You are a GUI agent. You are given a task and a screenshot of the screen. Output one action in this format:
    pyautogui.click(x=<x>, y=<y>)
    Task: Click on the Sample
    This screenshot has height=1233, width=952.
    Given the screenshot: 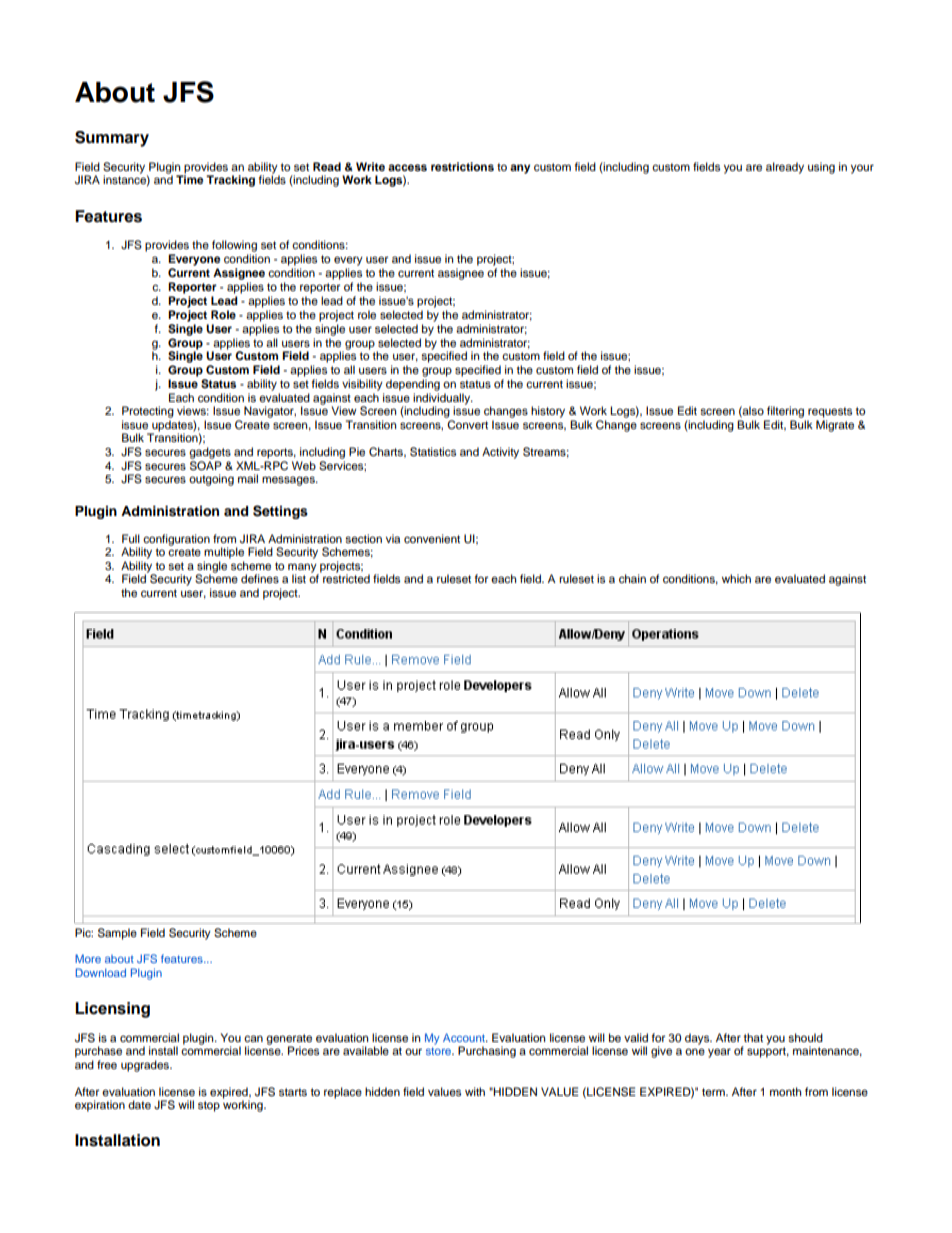 What is the action you would take?
    pyautogui.click(x=117, y=934)
